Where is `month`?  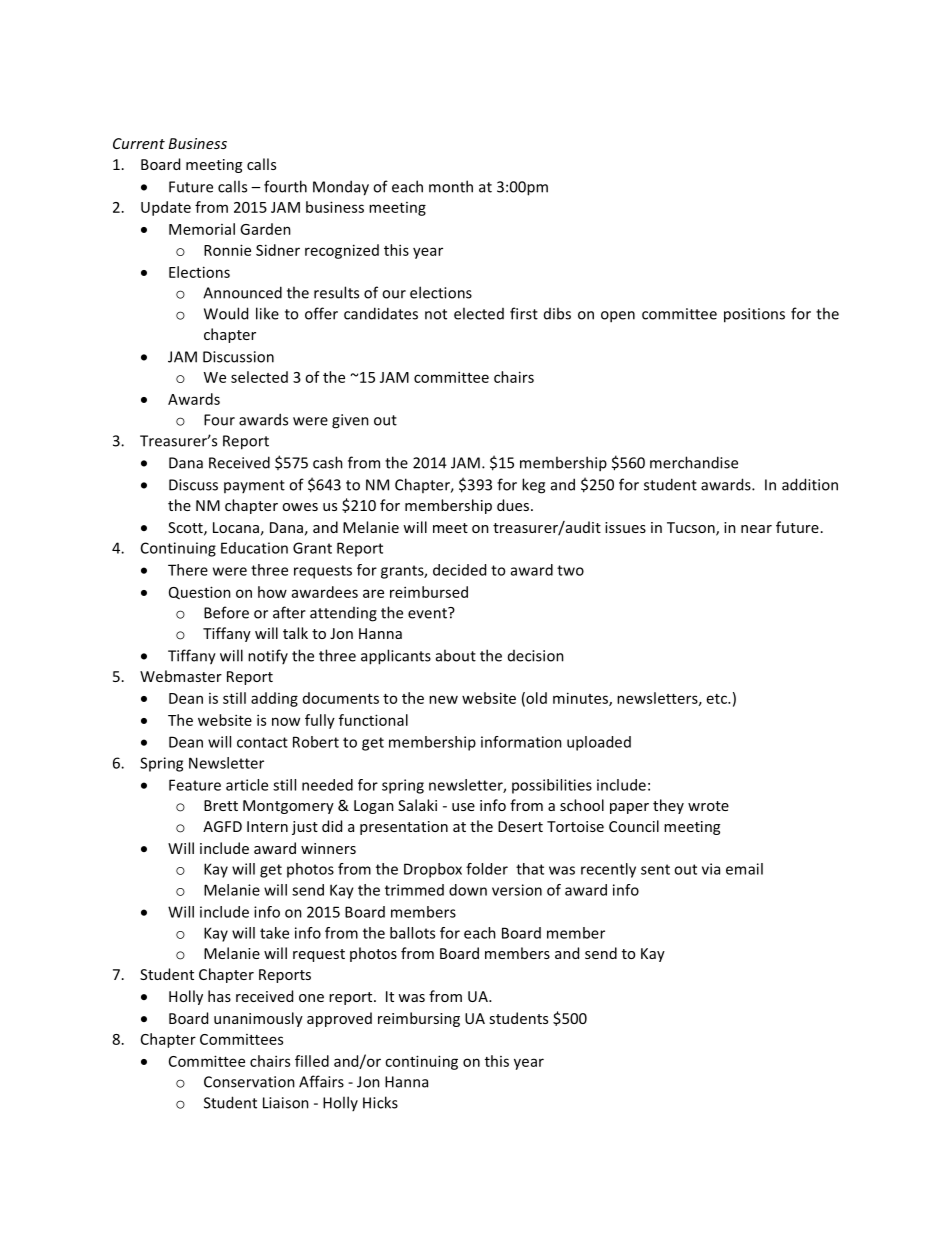
month is located at coordinates (451, 186).
